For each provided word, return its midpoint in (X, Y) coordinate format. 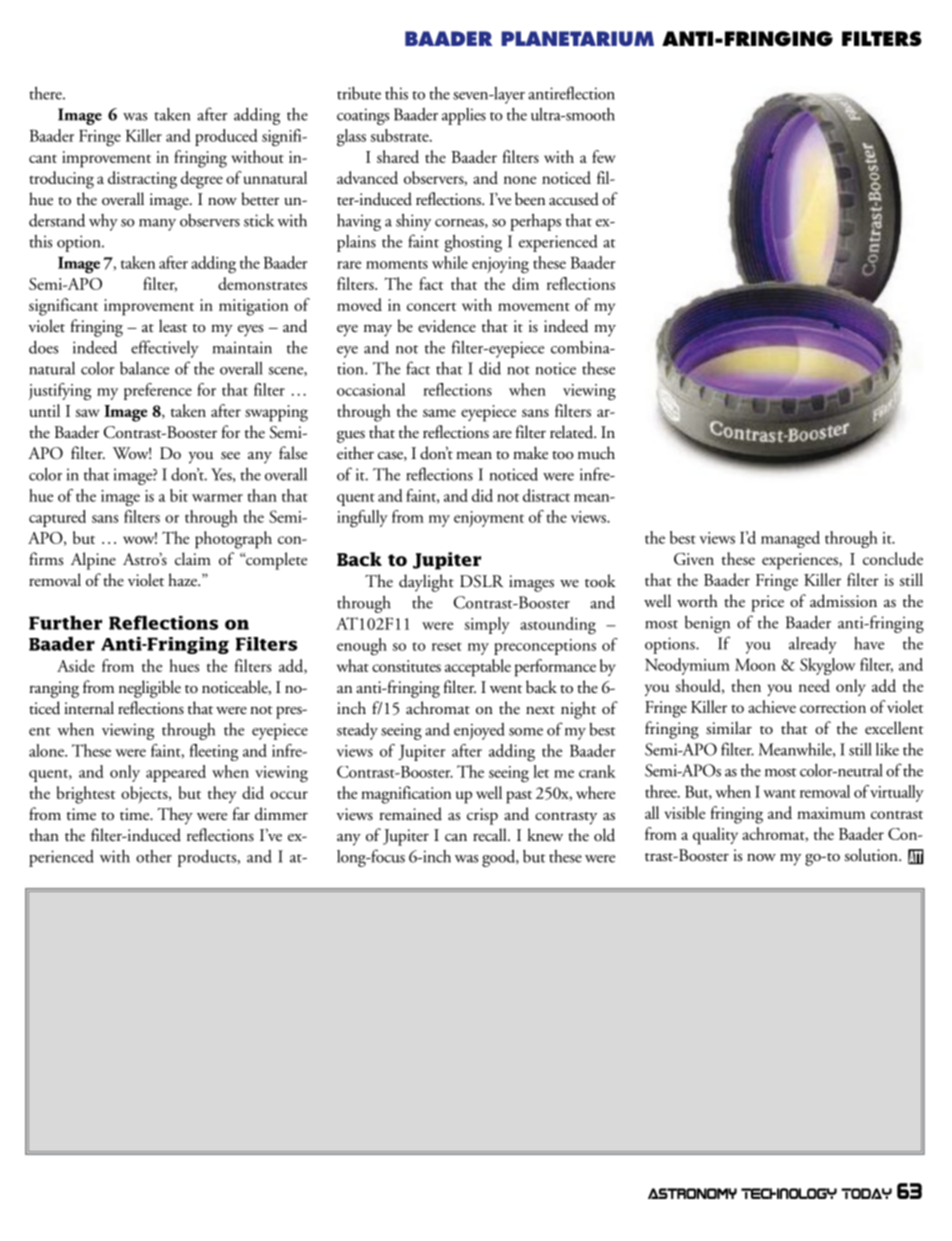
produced (226, 137)
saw (88, 413)
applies (464, 116)
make (530, 453)
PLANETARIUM (577, 38)
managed (790, 539)
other (154, 856)
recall (491, 834)
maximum (831, 813)
